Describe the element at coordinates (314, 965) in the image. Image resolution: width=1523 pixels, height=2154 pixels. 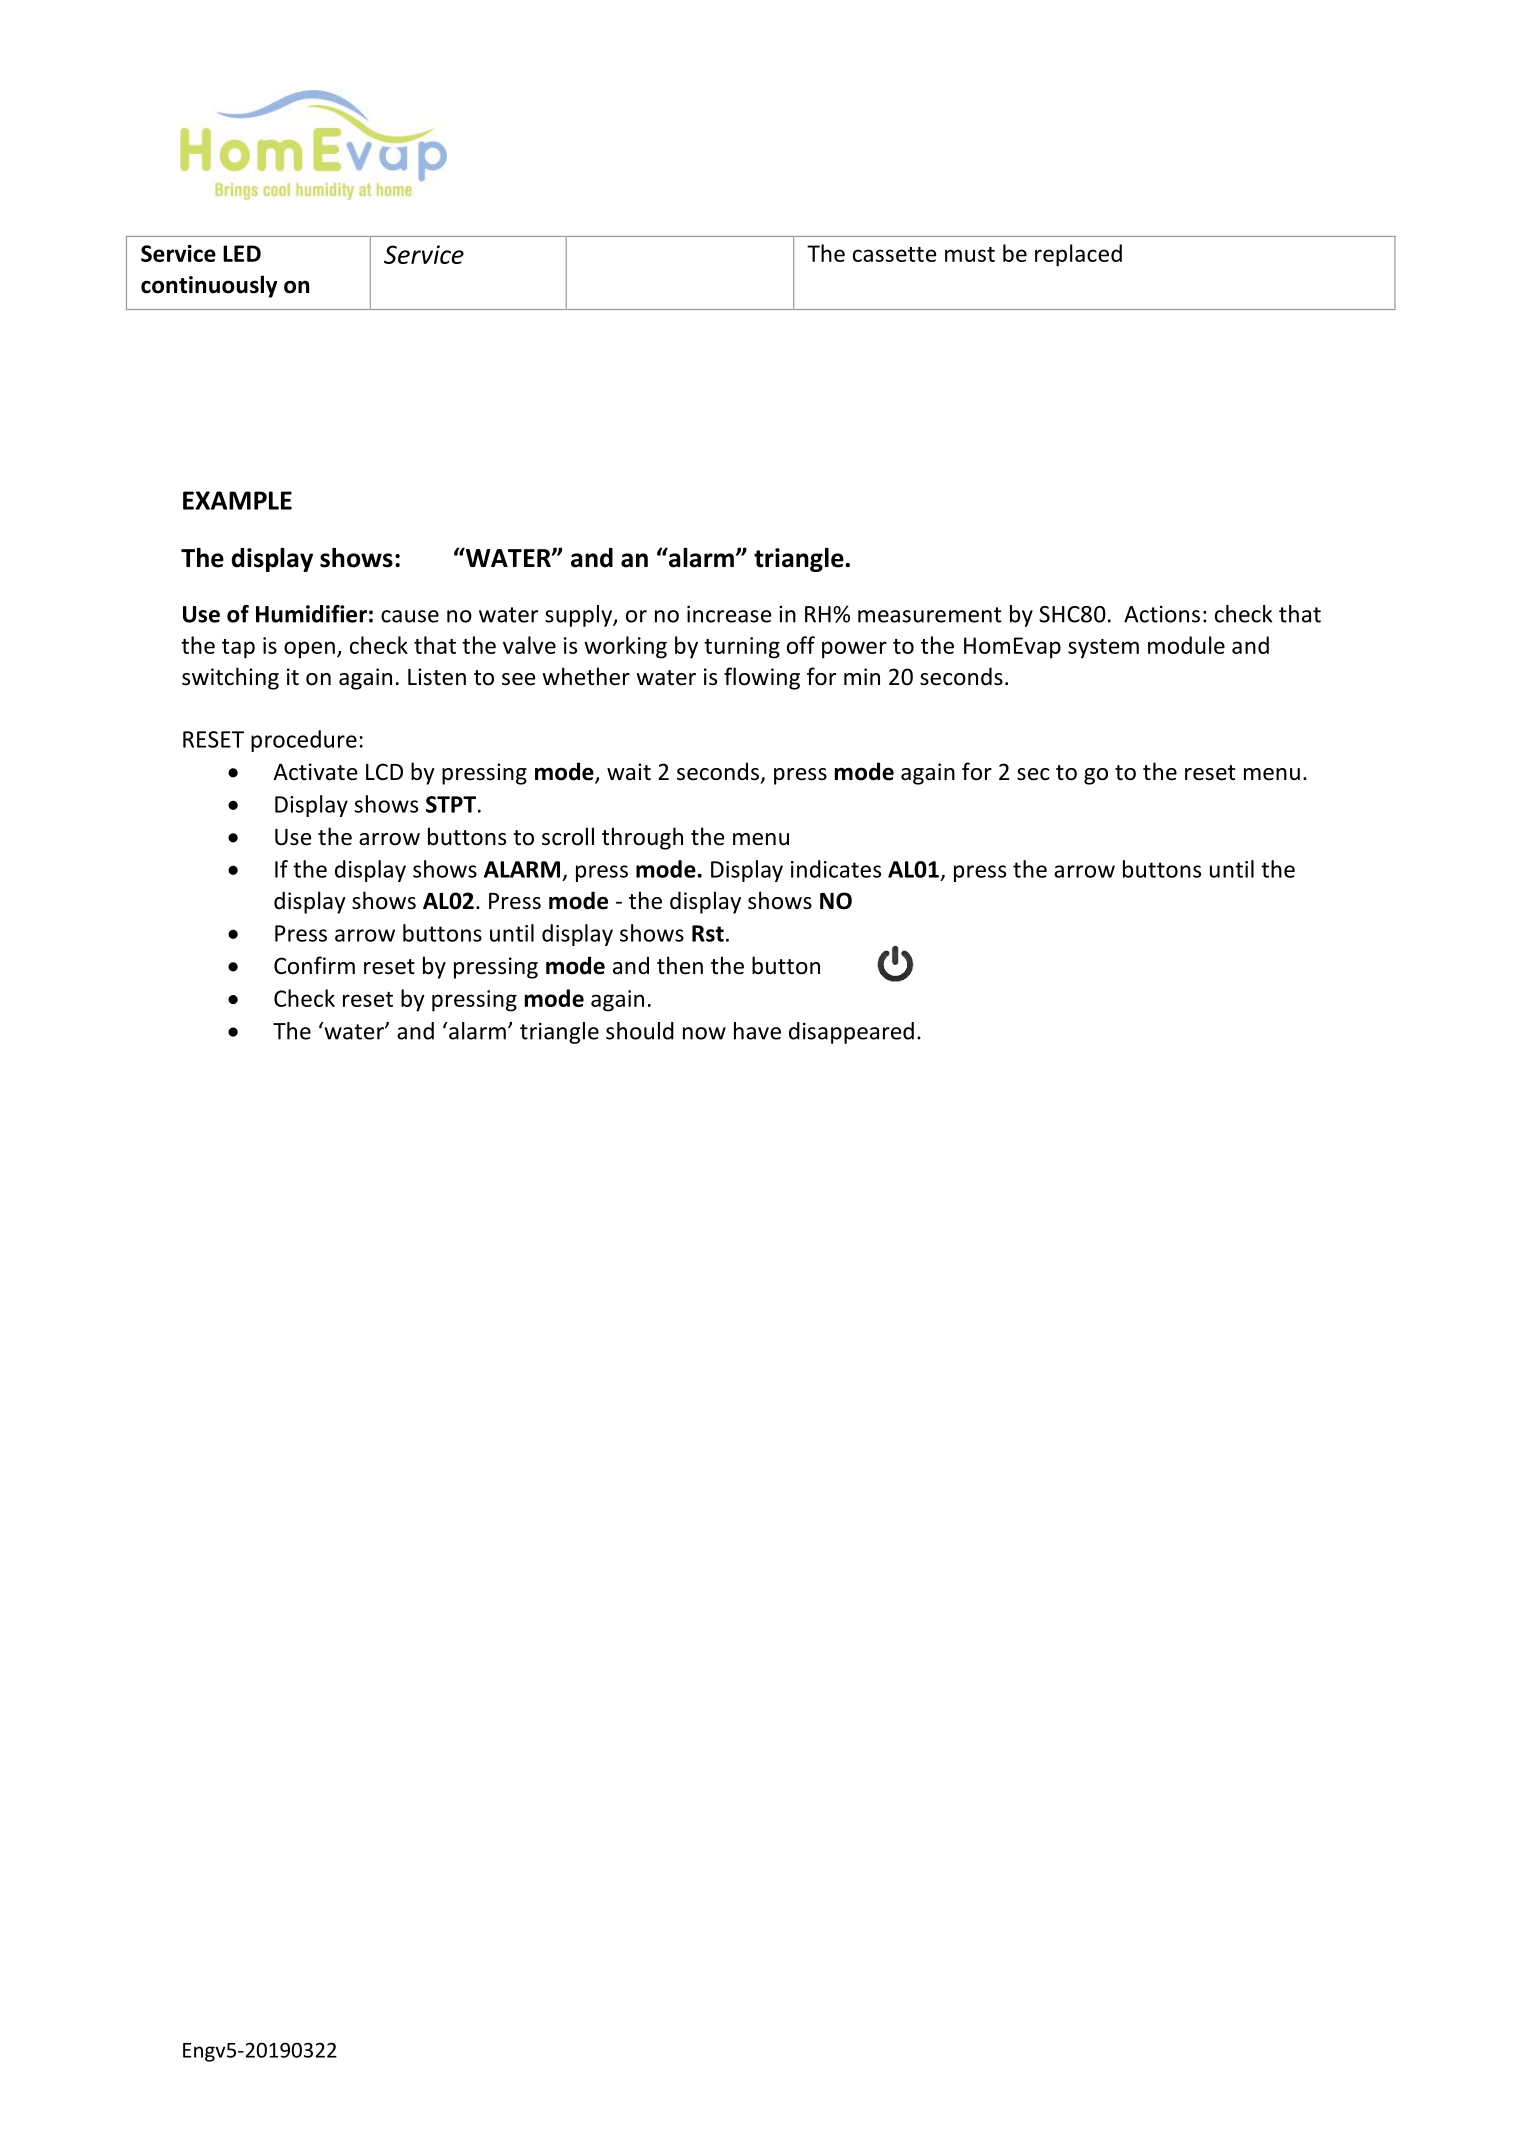
I see `Confirm` at that location.
